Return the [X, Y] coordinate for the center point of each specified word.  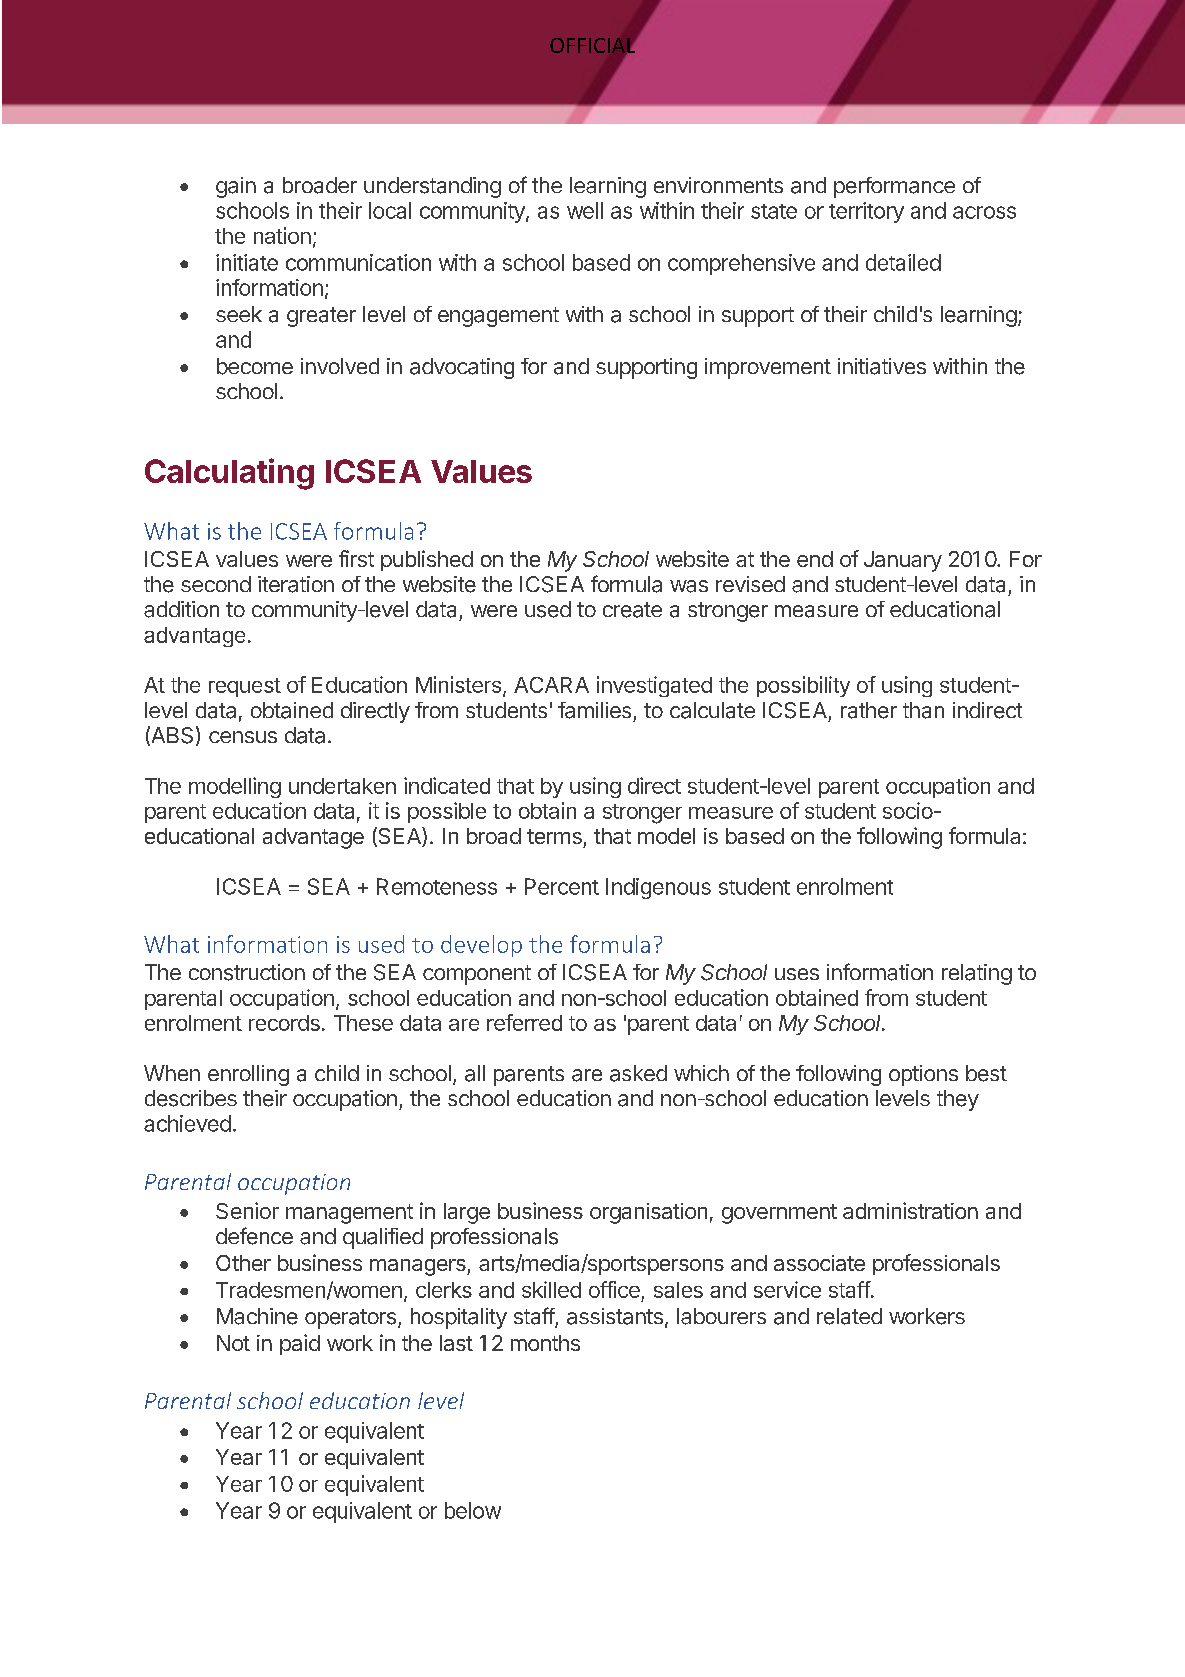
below [473, 1510]
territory [866, 212]
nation [282, 235]
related [849, 1316]
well [585, 210]
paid [300, 1344]
